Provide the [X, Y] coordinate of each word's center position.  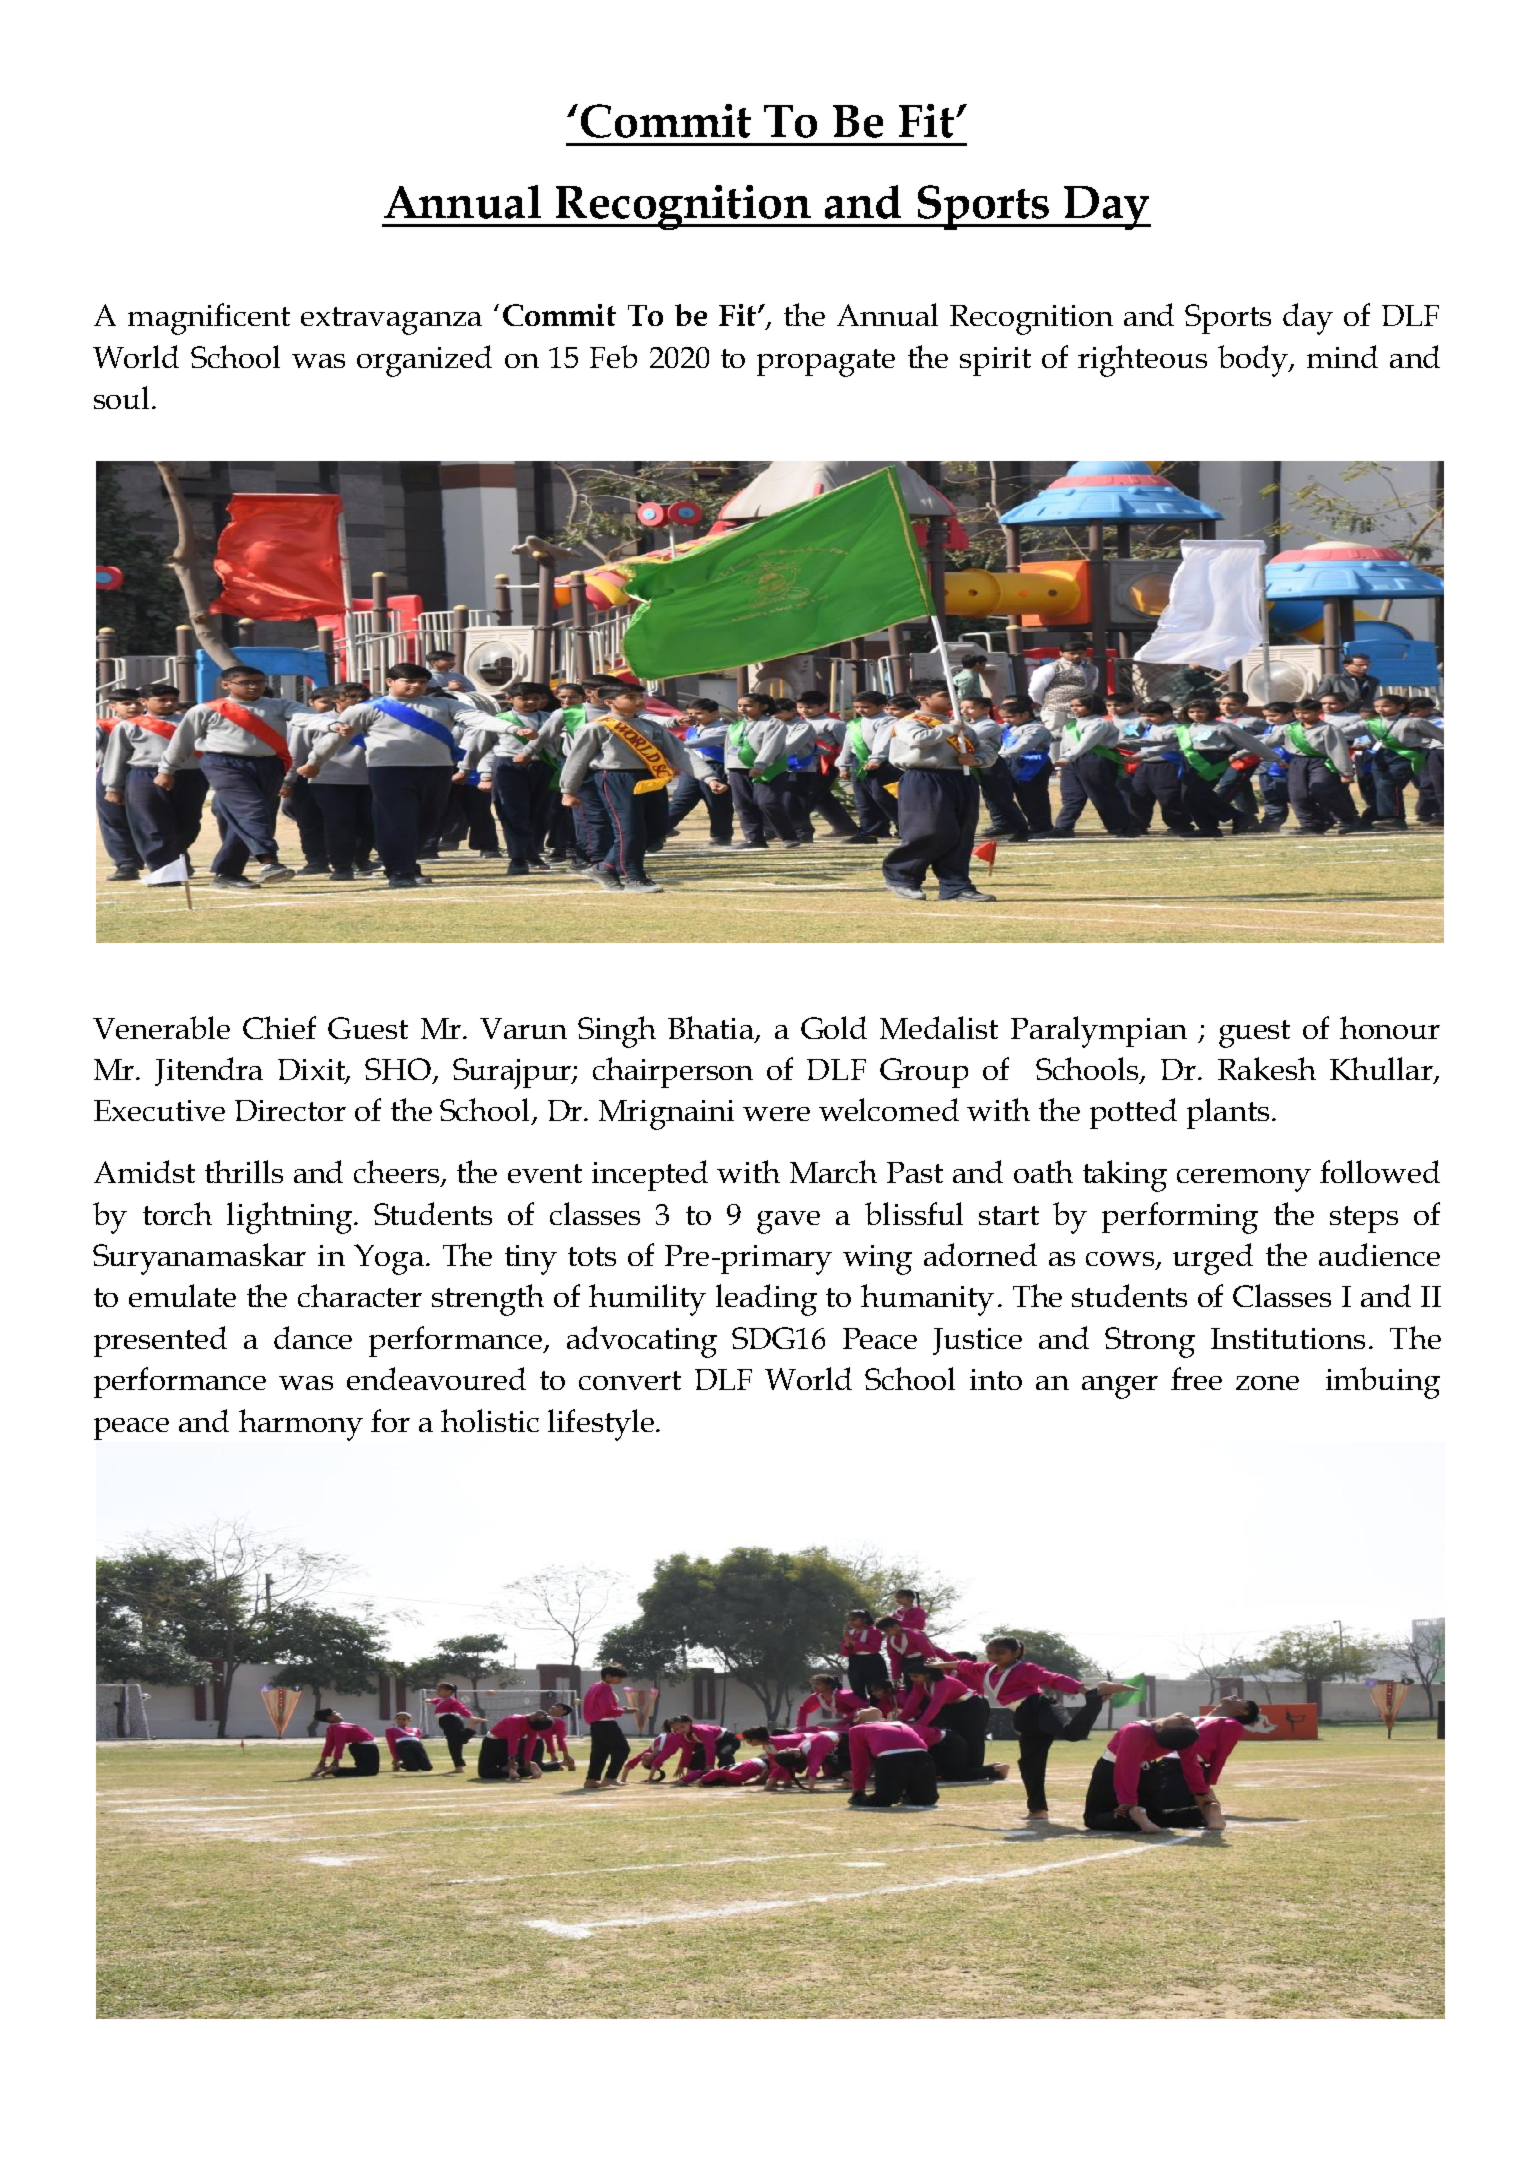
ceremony [1244, 1180]
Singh [617, 1032]
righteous [1142, 361]
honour [1390, 1027]
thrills [244, 1171]
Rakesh [1267, 1068]
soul [121, 397]
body [1254, 361]
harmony [301, 1425]
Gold [834, 1027]
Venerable [161, 1027]
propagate [826, 363]
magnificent [209, 319]
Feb [613, 356]
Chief [279, 1027]
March [833, 1171]
